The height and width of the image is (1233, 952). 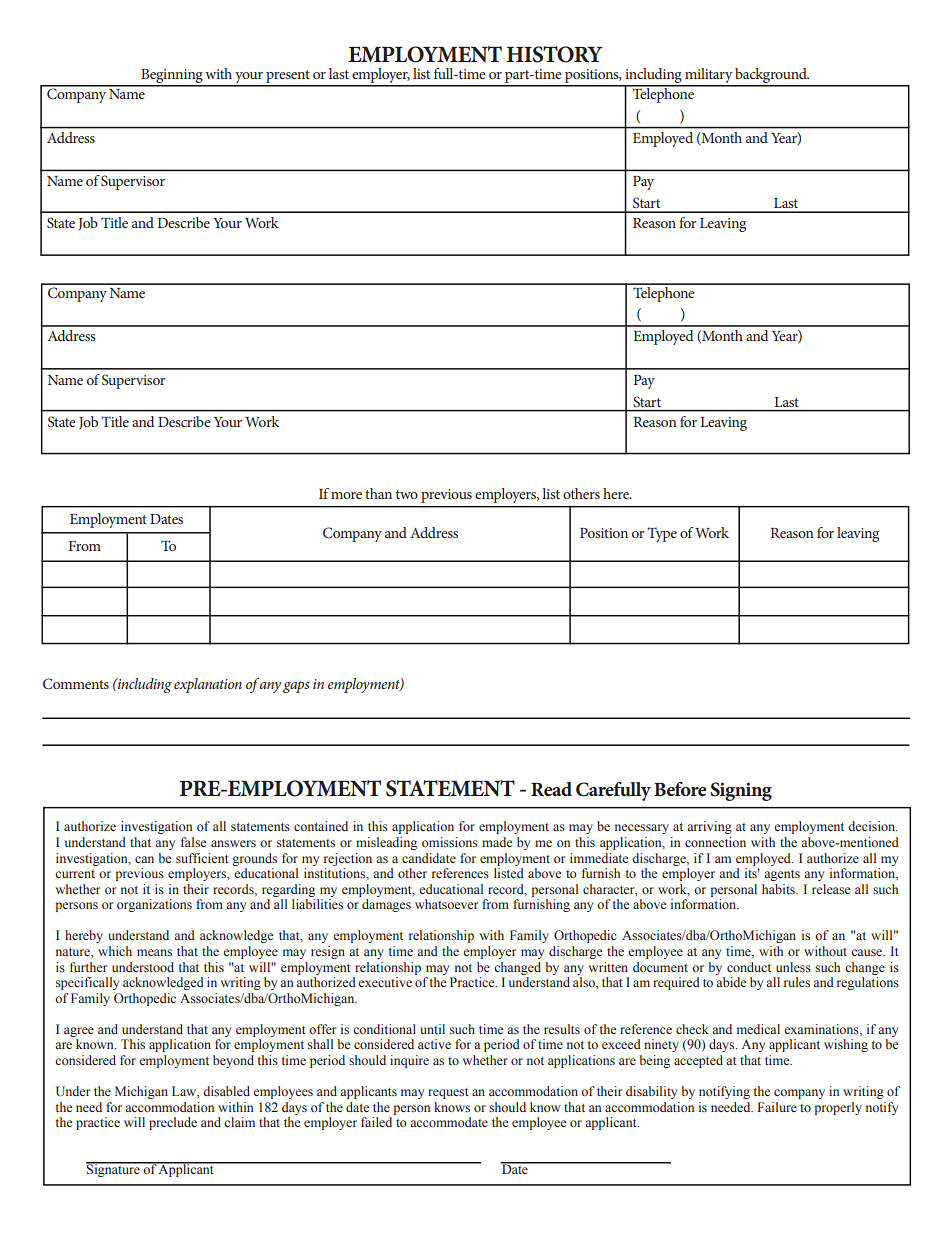 What do you see at coordinates (662, 534) in the image?
I see `Type` at bounding box center [662, 534].
